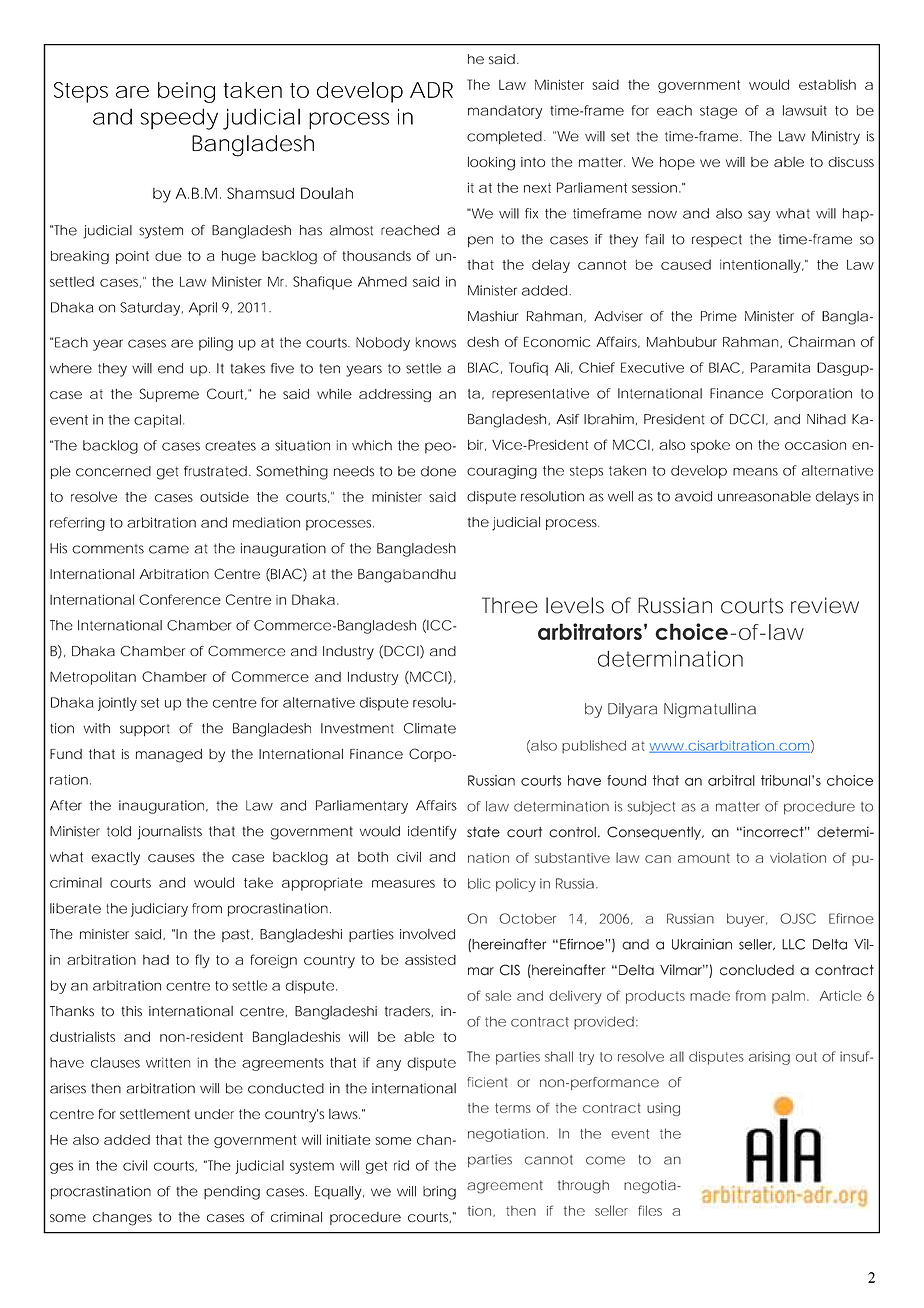 The width and height of the page is (924, 1308). What do you see at coordinates (747, 920) in the page?
I see `buyer` at bounding box center [747, 920].
